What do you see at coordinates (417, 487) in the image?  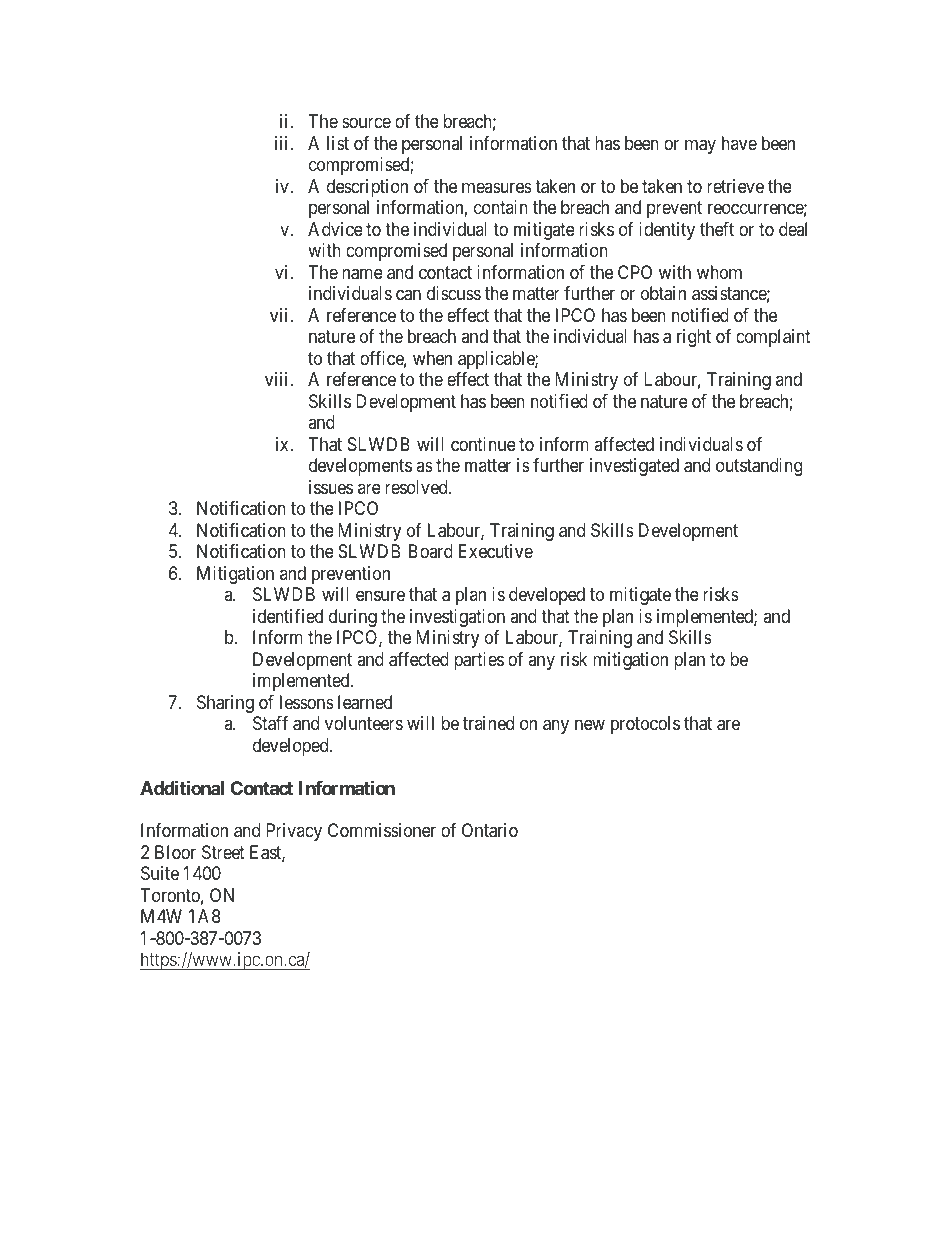 I see `resolved` at bounding box center [417, 487].
